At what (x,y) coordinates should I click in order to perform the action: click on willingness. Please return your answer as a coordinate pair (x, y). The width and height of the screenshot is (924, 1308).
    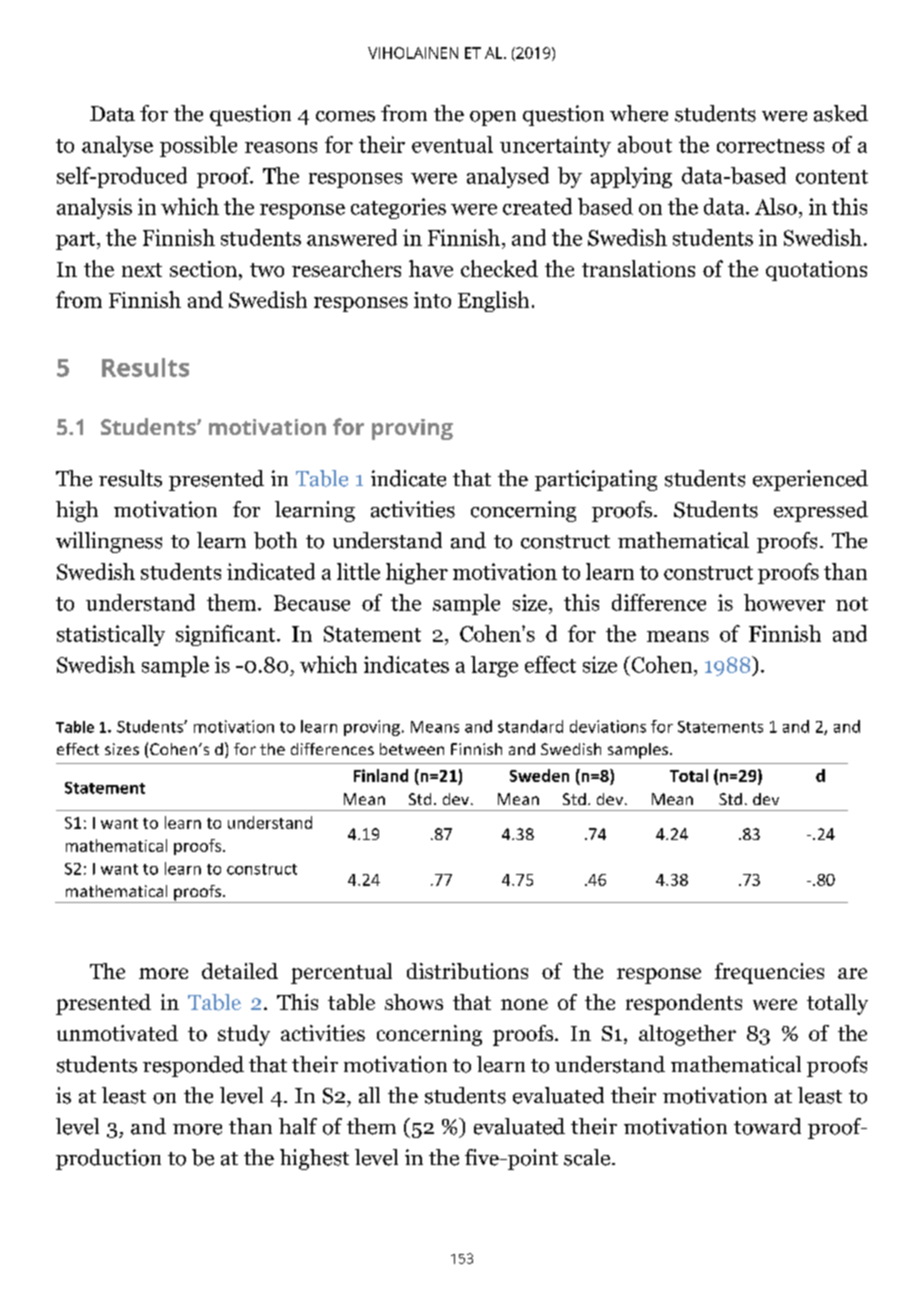
    Looking at the image, I should click on (109, 542).
